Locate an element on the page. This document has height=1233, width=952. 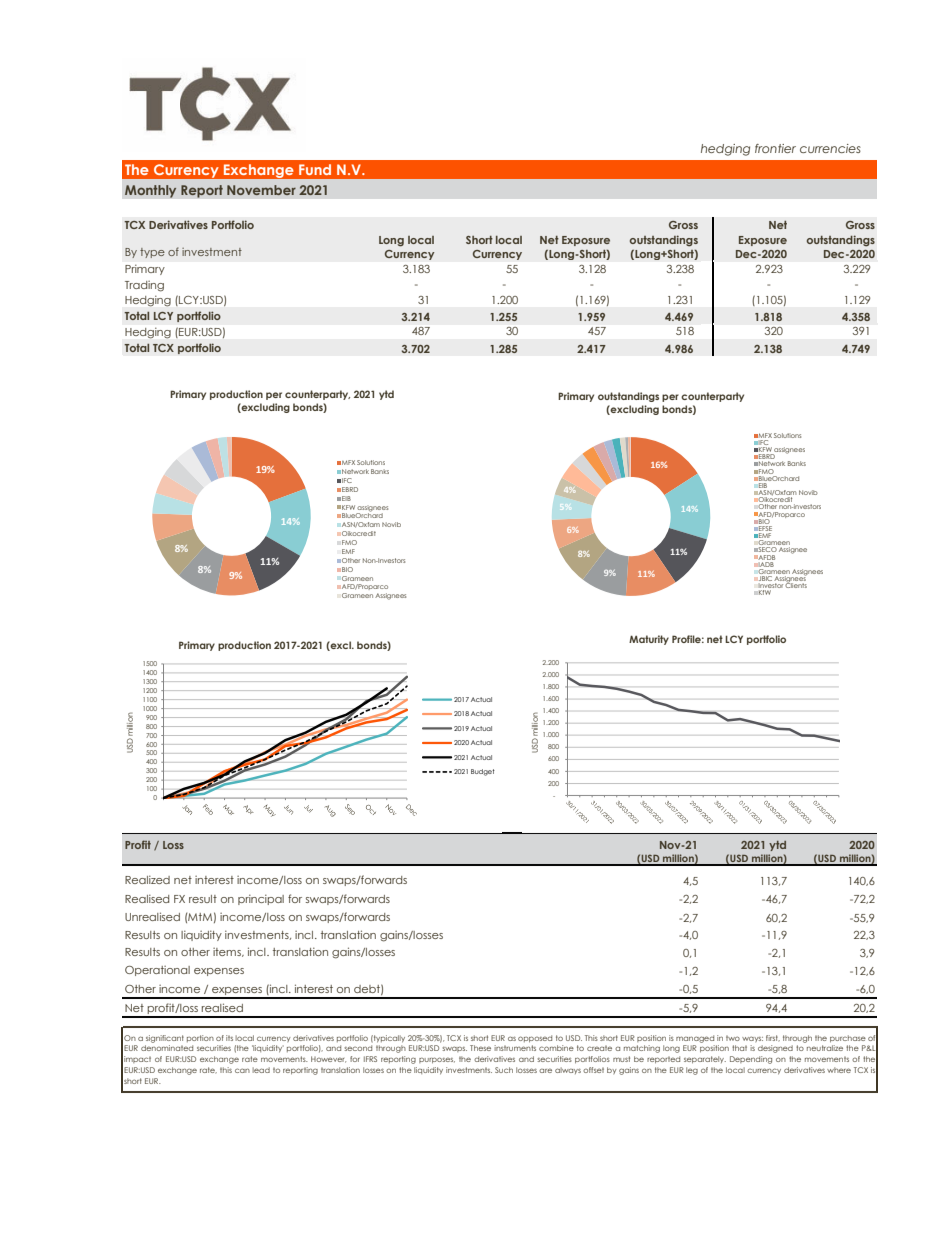
its is located at coordinates (229, 1038).
